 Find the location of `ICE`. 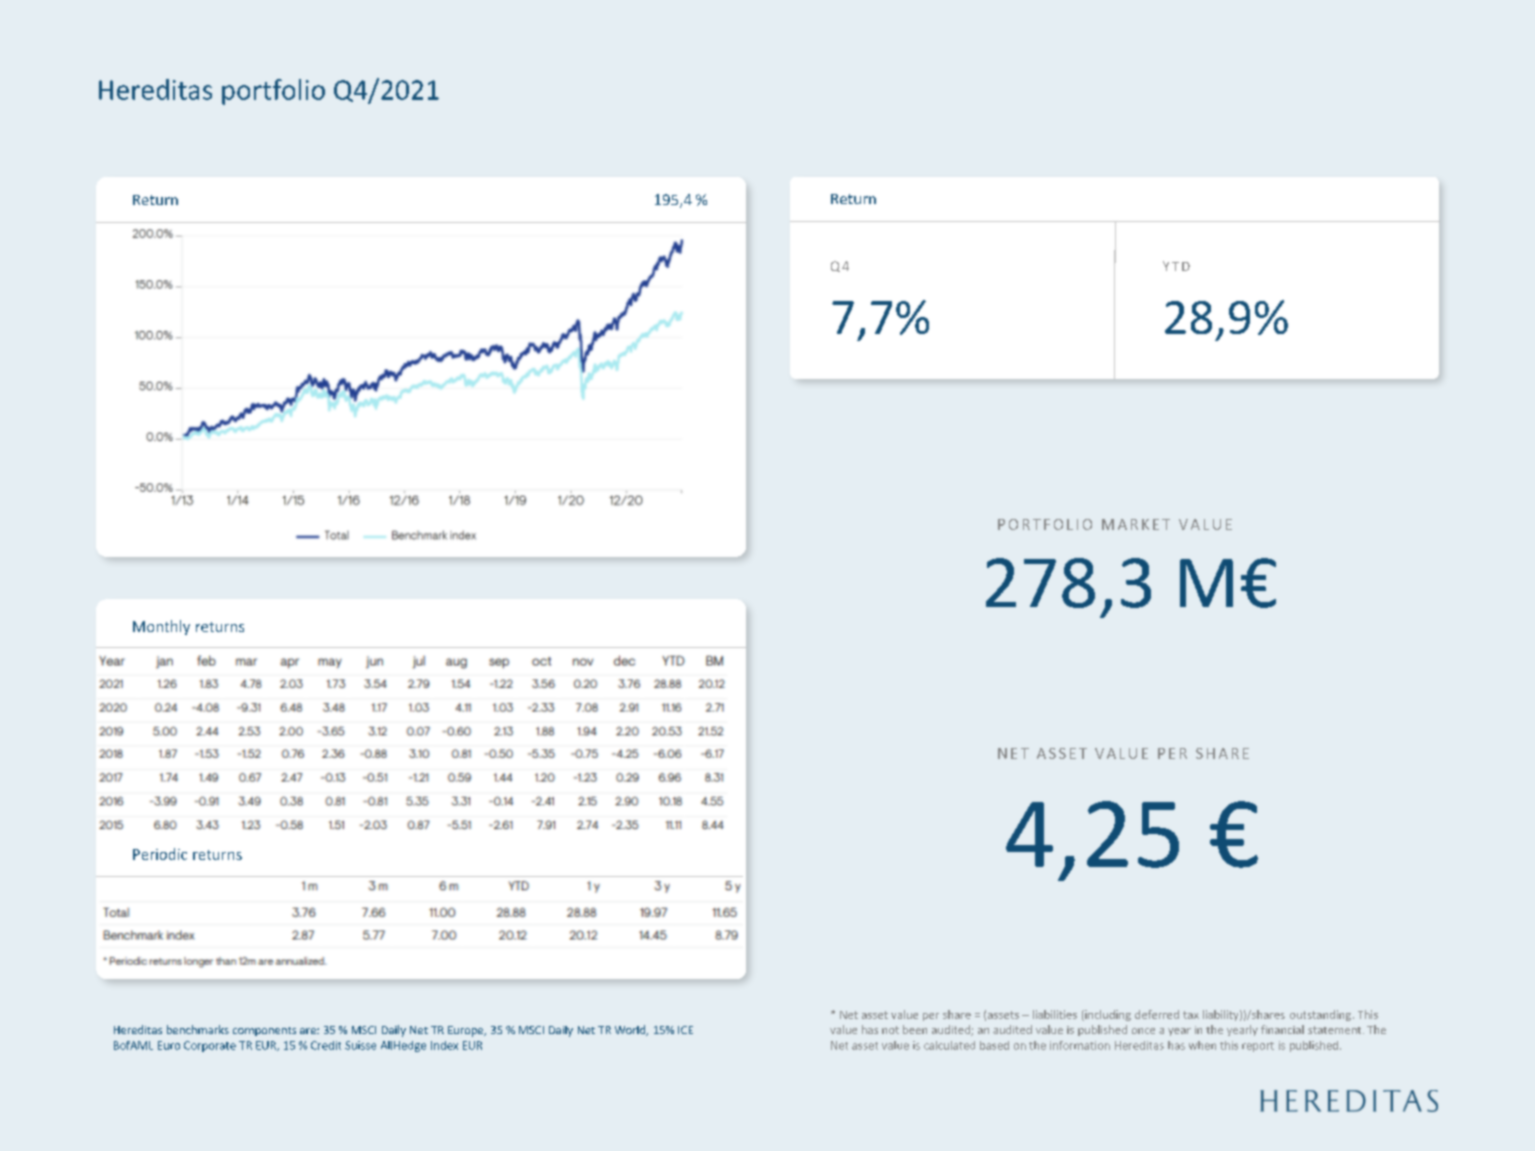

ICE is located at coordinates (685, 1030).
